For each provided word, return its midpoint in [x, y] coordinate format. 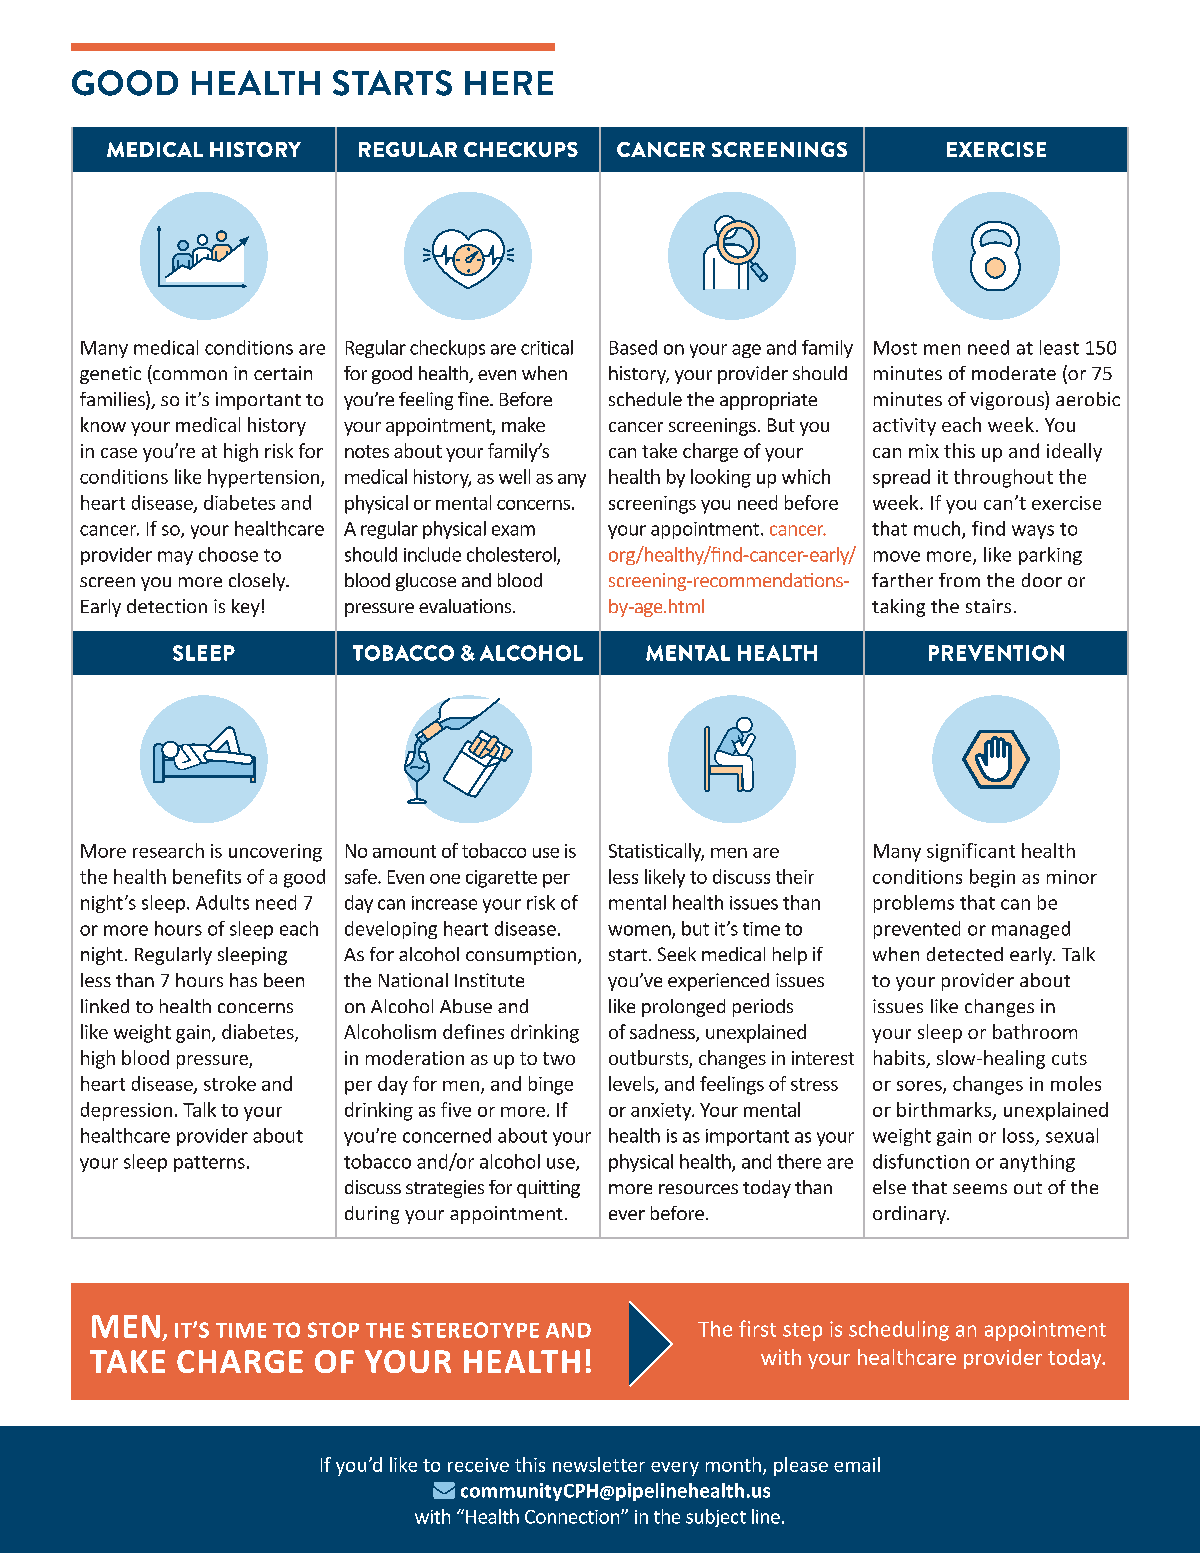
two [559, 1058]
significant [971, 852]
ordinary [911, 1215]
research [168, 850]
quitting [548, 1189]
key [246, 608]
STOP [333, 1330]
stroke [230, 1083]
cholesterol [512, 555]
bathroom [1035, 1031]
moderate [1014, 373]
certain [283, 373]
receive [478, 1465]
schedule [645, 399]
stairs [988, 606]
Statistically [656, 852]
